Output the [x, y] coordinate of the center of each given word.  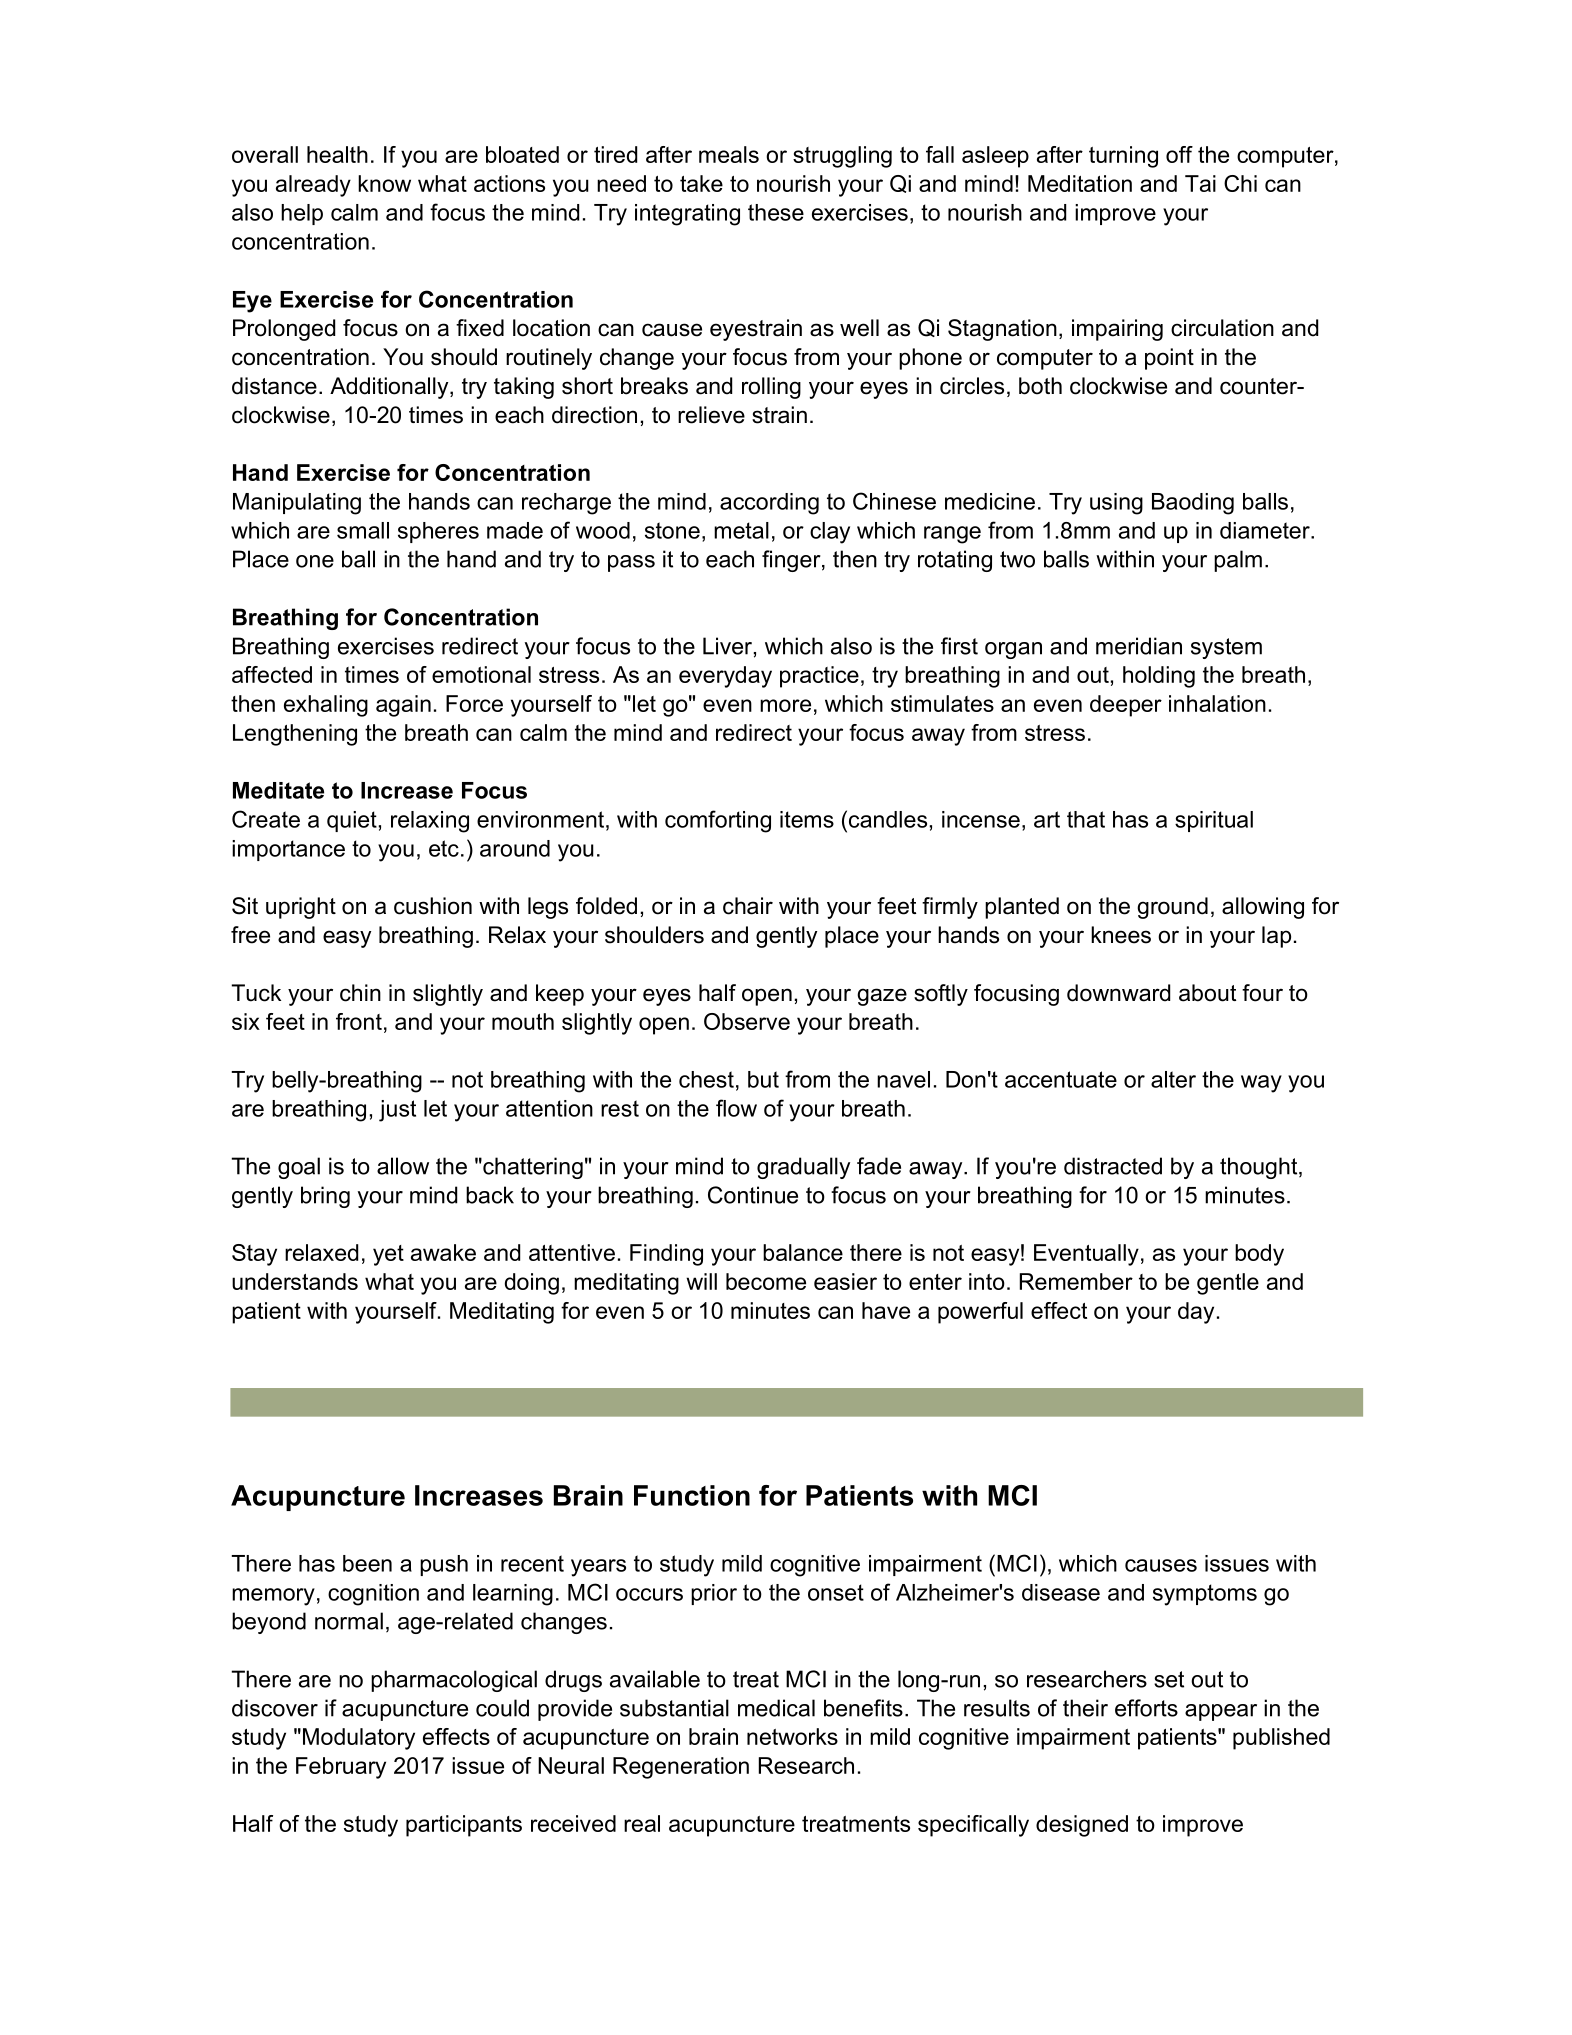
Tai [1200, 183]
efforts [1146, 1708]
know [384, 183]
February [341, 1768]
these [776, 212]
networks [792, 1736]
